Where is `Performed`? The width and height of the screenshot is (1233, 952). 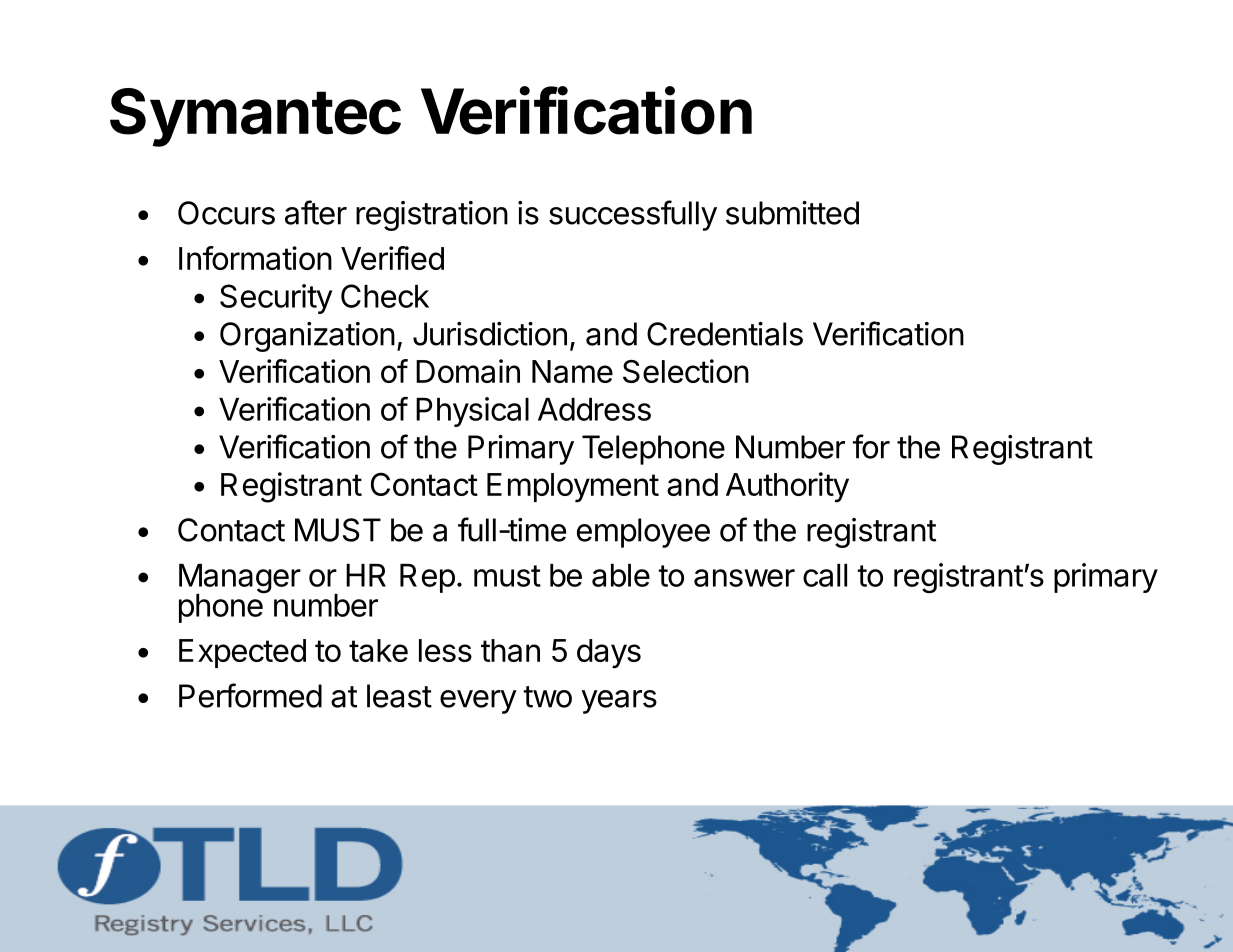
Performed is located at coordinates (250, 695).
